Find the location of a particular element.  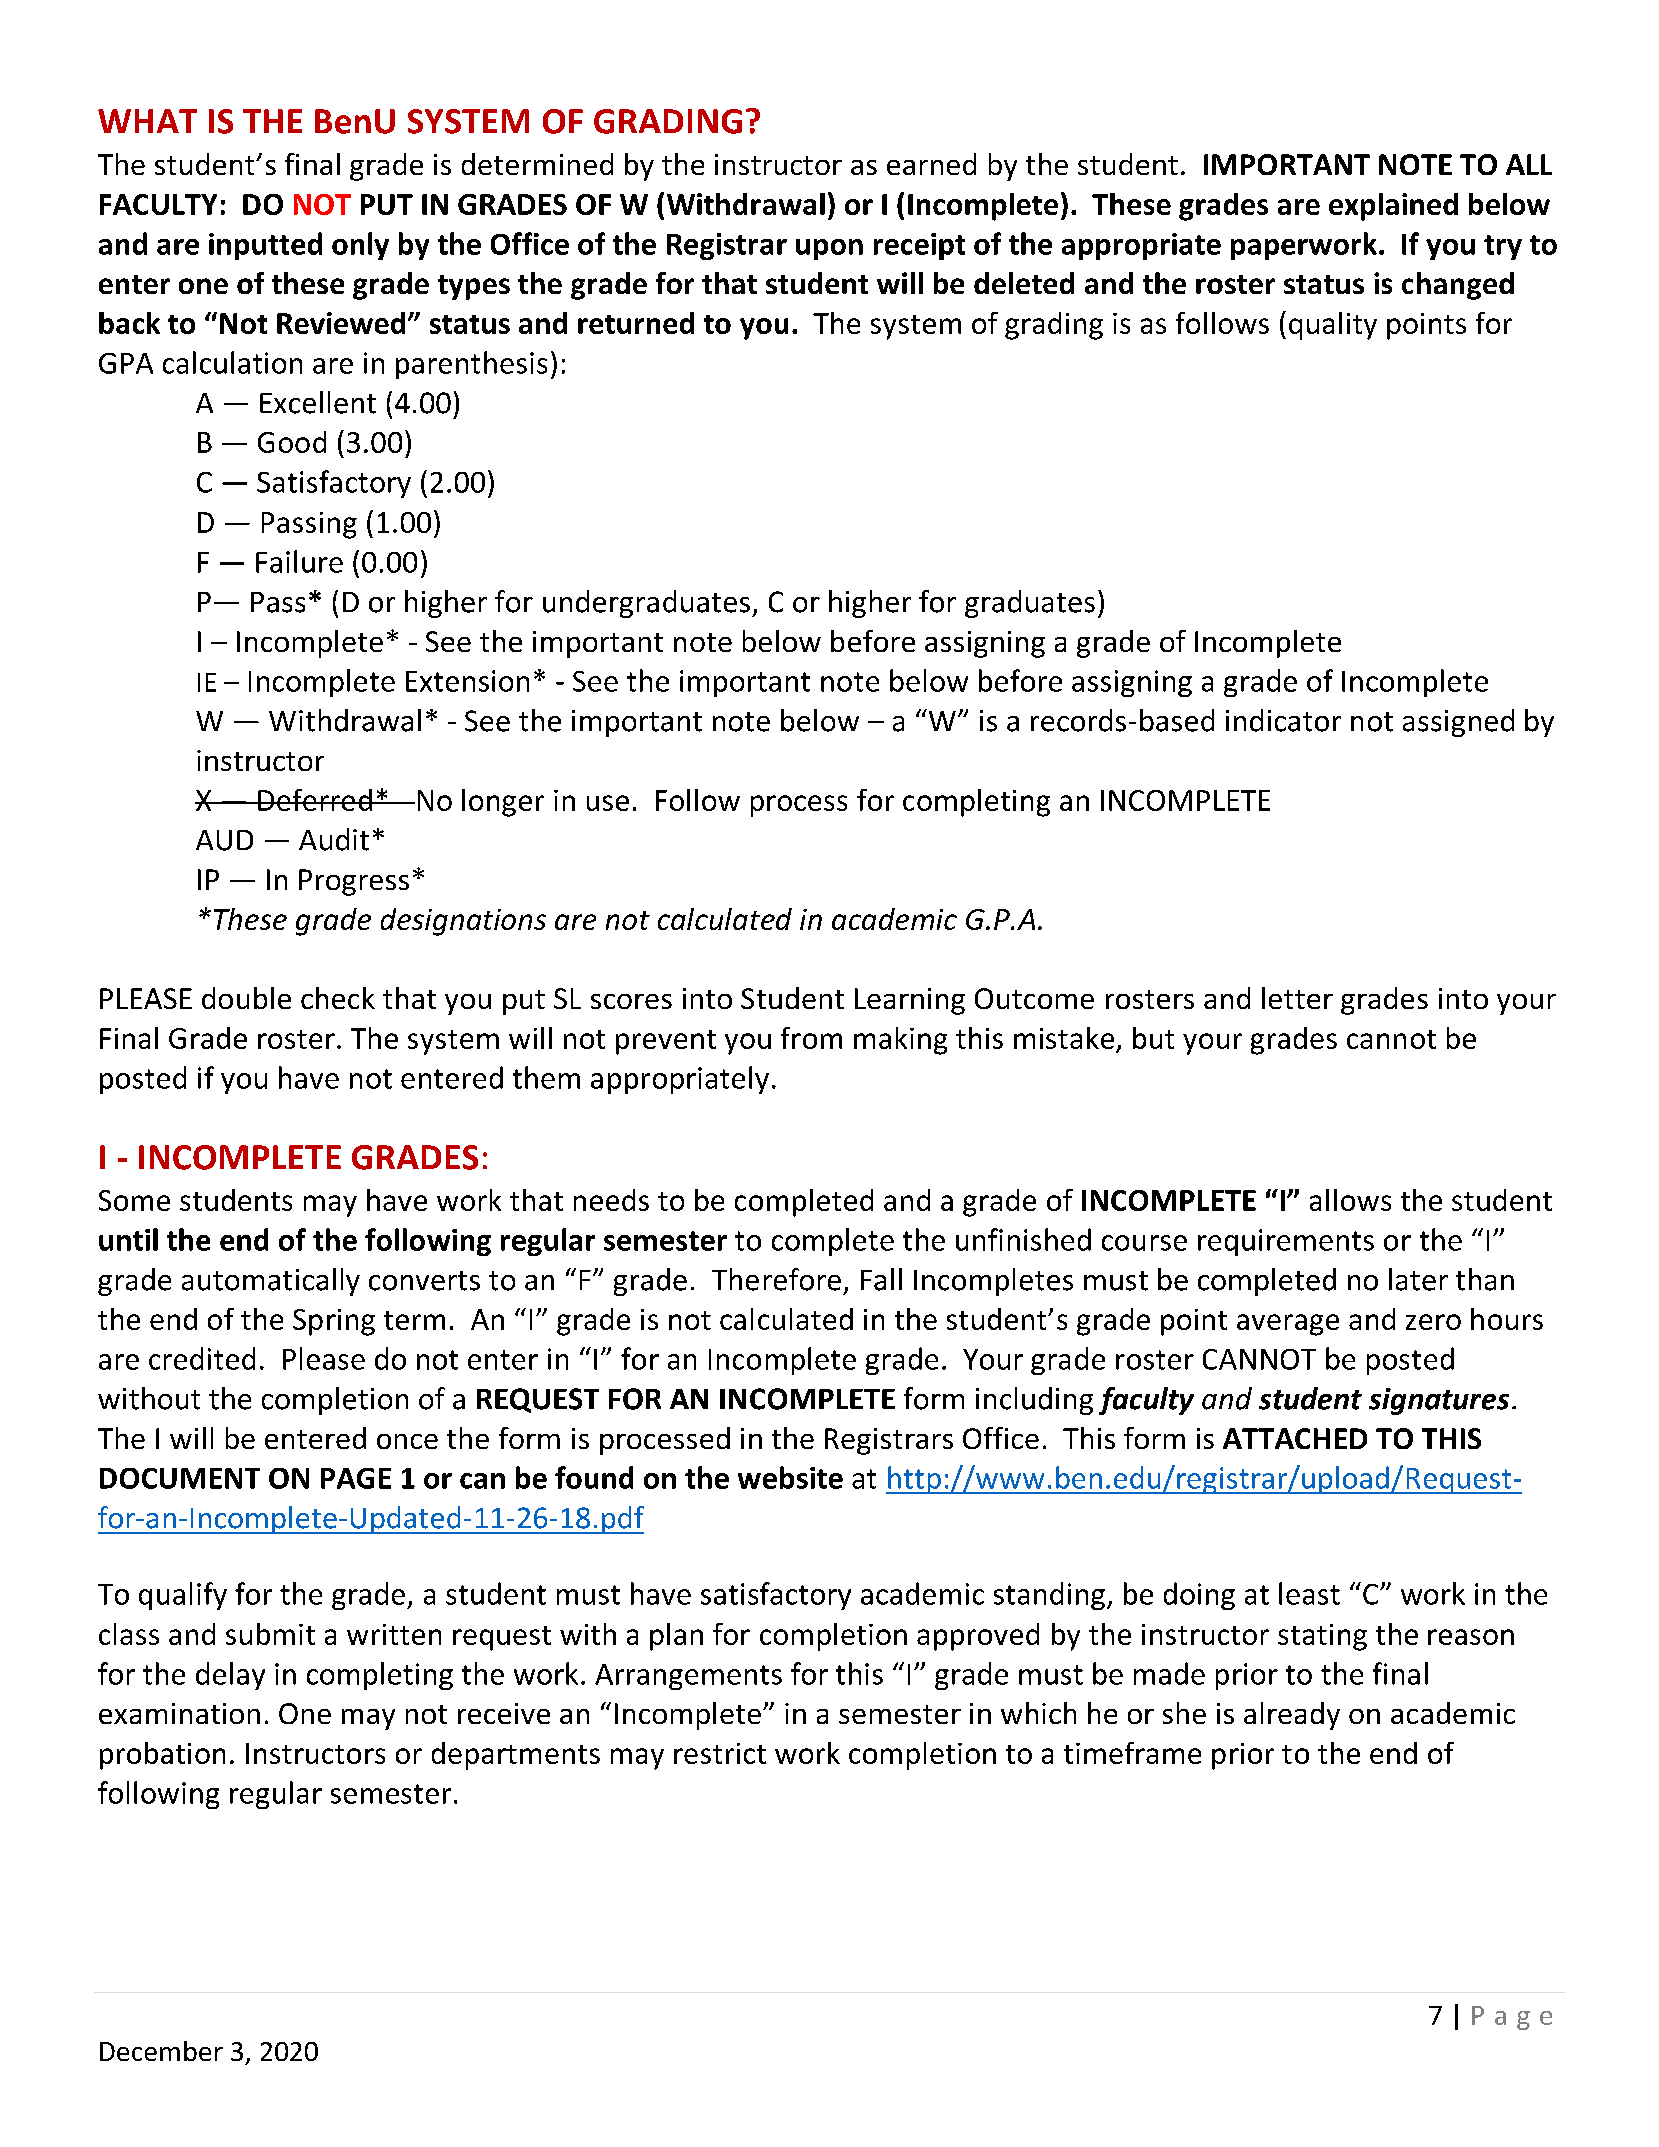

December is located at coordinates (161, 2051).
